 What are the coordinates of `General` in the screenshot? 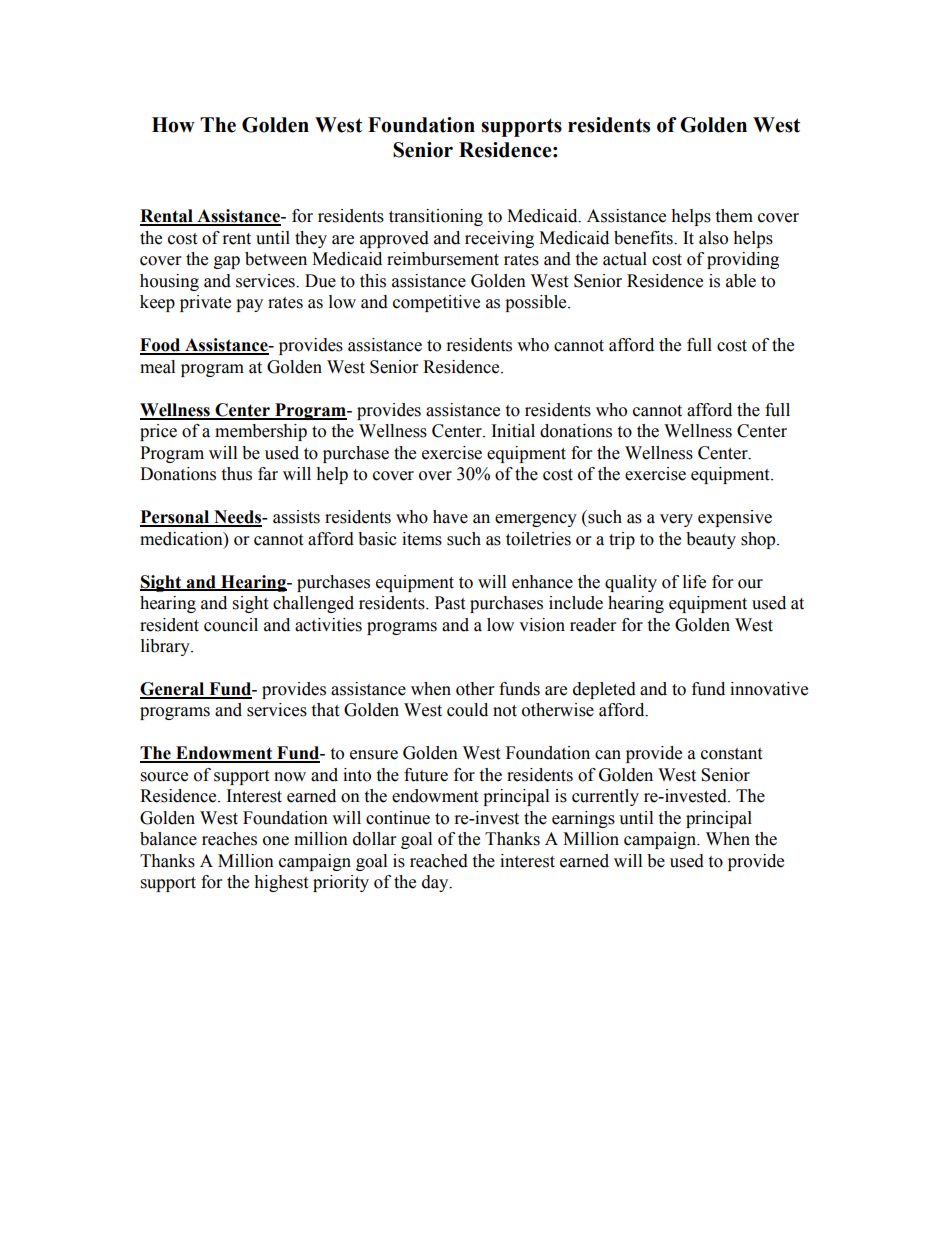 It's located at (173, 690).
